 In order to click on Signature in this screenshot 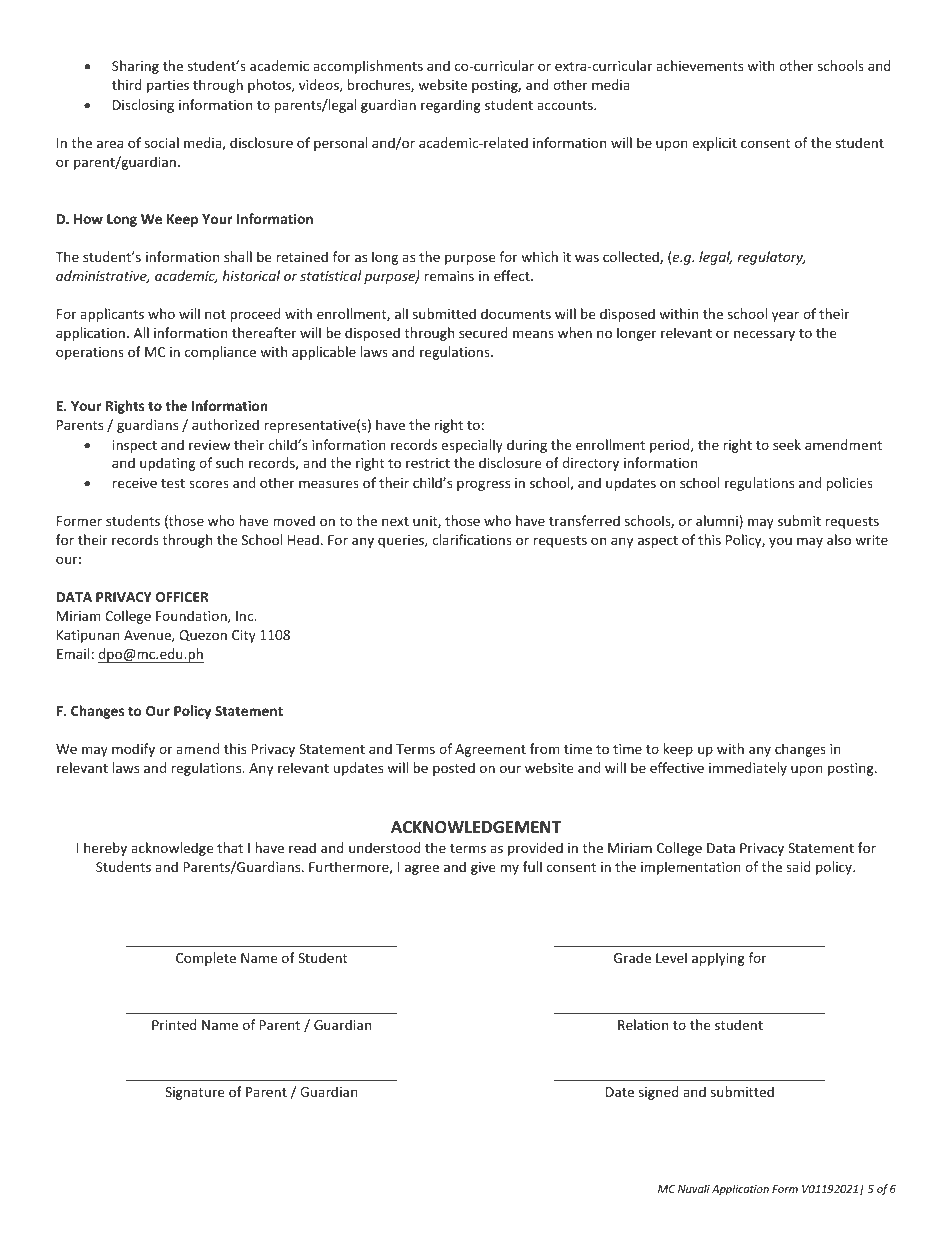, I will do `click(194, 1093)`.
